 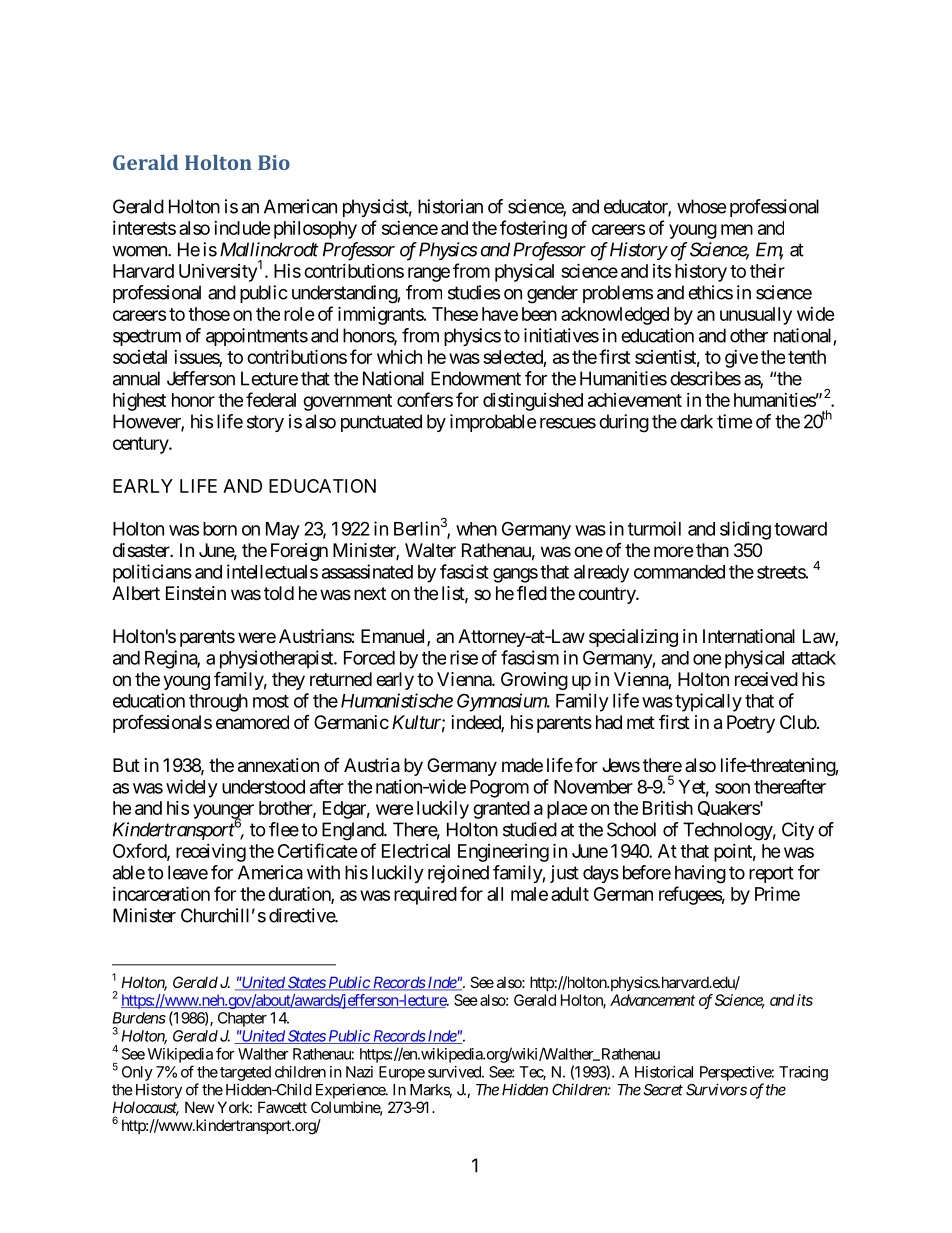 I want to click on whose, so click(x=701, y=206).
